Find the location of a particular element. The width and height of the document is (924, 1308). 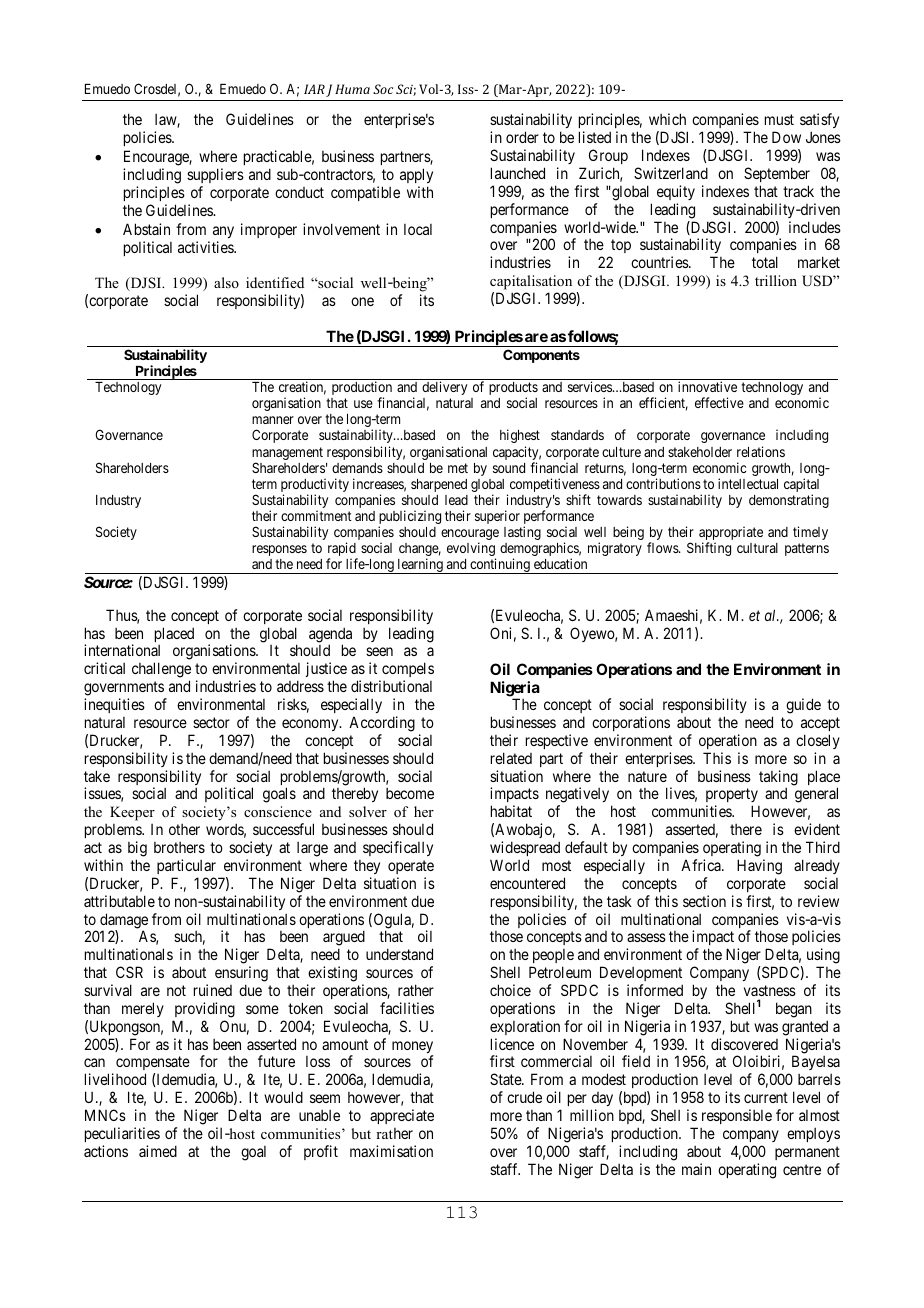

big is located at coordinates (137, 849).
